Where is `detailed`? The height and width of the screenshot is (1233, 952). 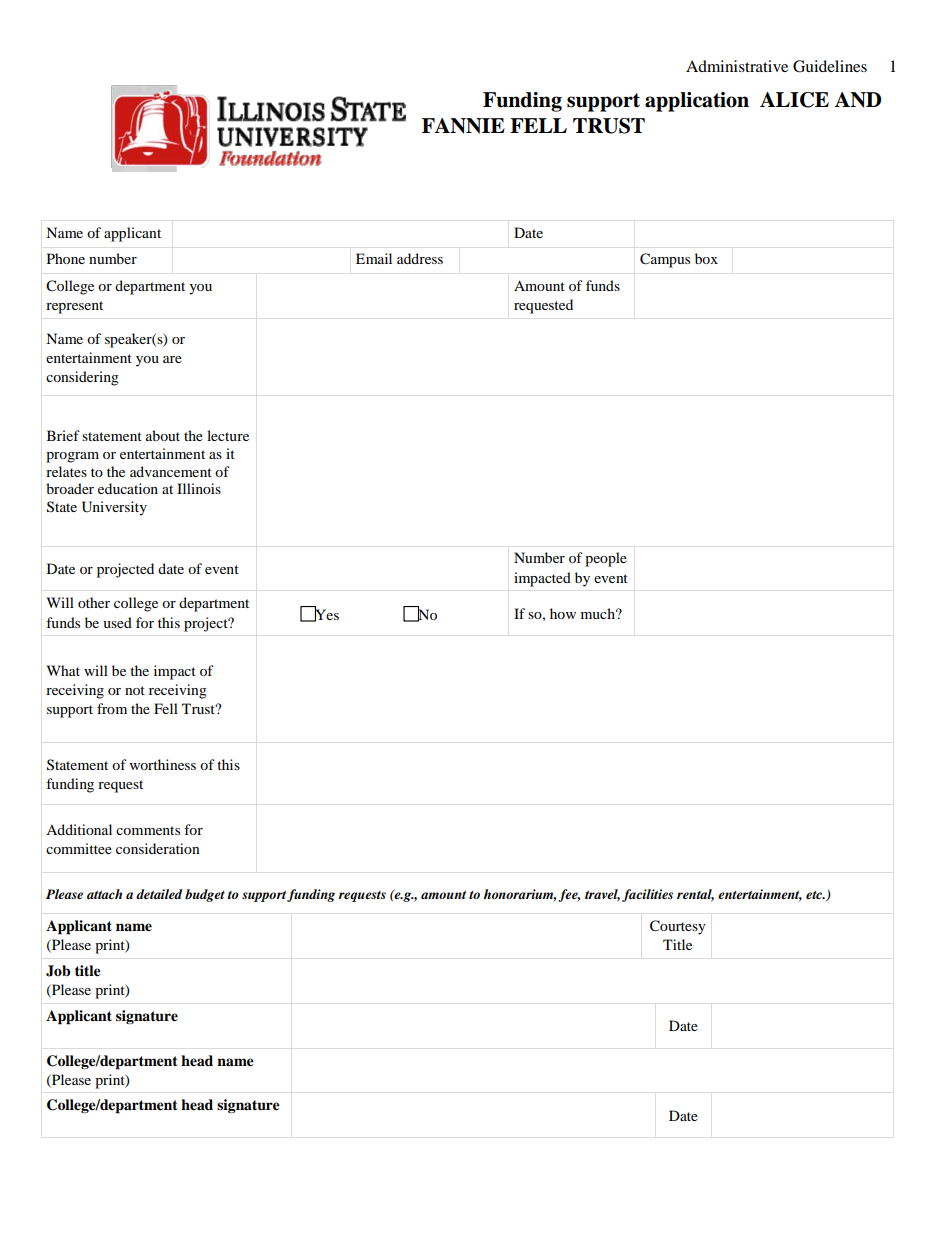
detailed is located at coordinates (159, 894).
